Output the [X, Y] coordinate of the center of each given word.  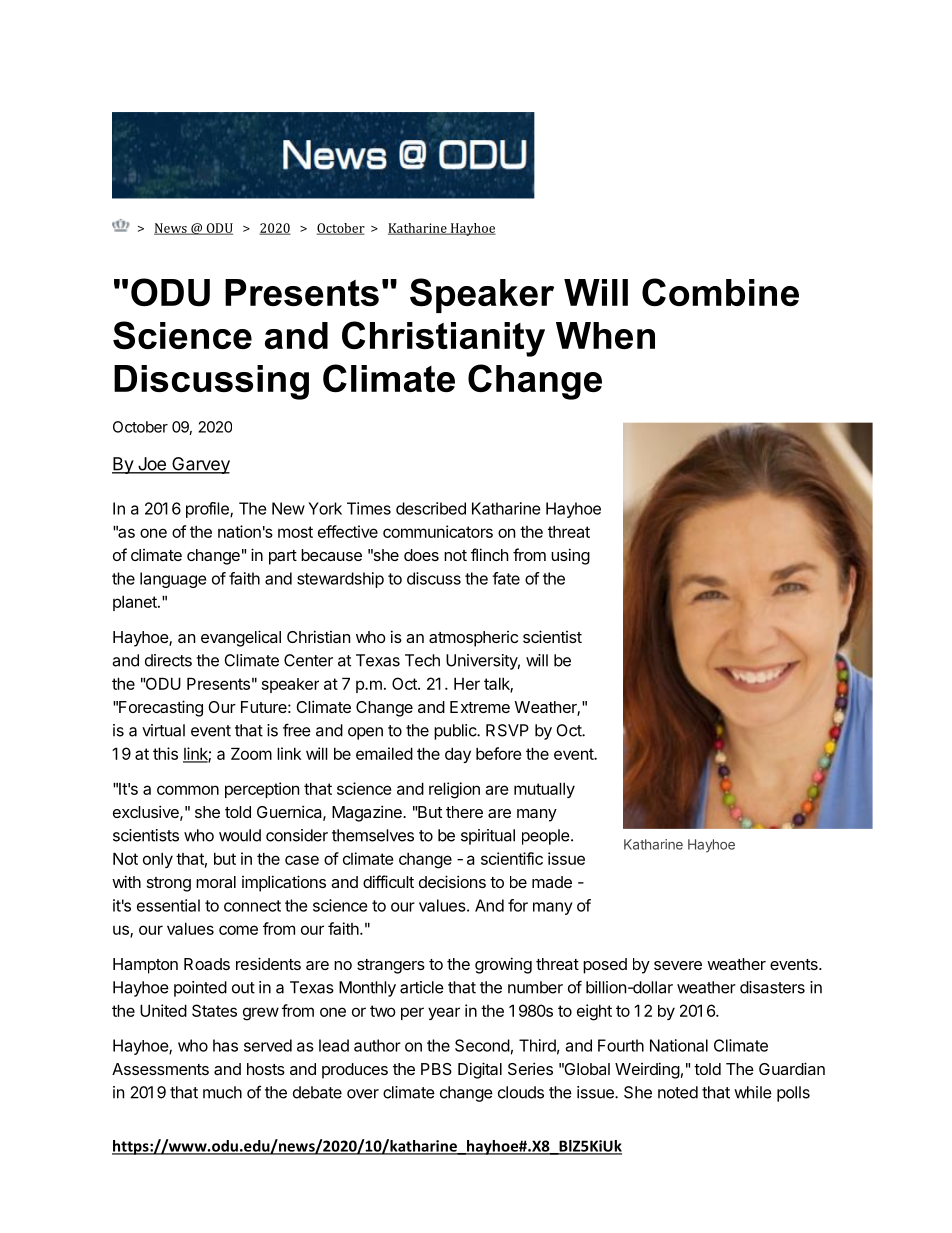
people [546, 837]
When [605, 335]
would [240, 835]
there [464, 812]
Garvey [200, 465]
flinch [489, 554]
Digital [480, 1070]
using [570, 556]
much [222, 1092]
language [173, 580]
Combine [720, 292]
